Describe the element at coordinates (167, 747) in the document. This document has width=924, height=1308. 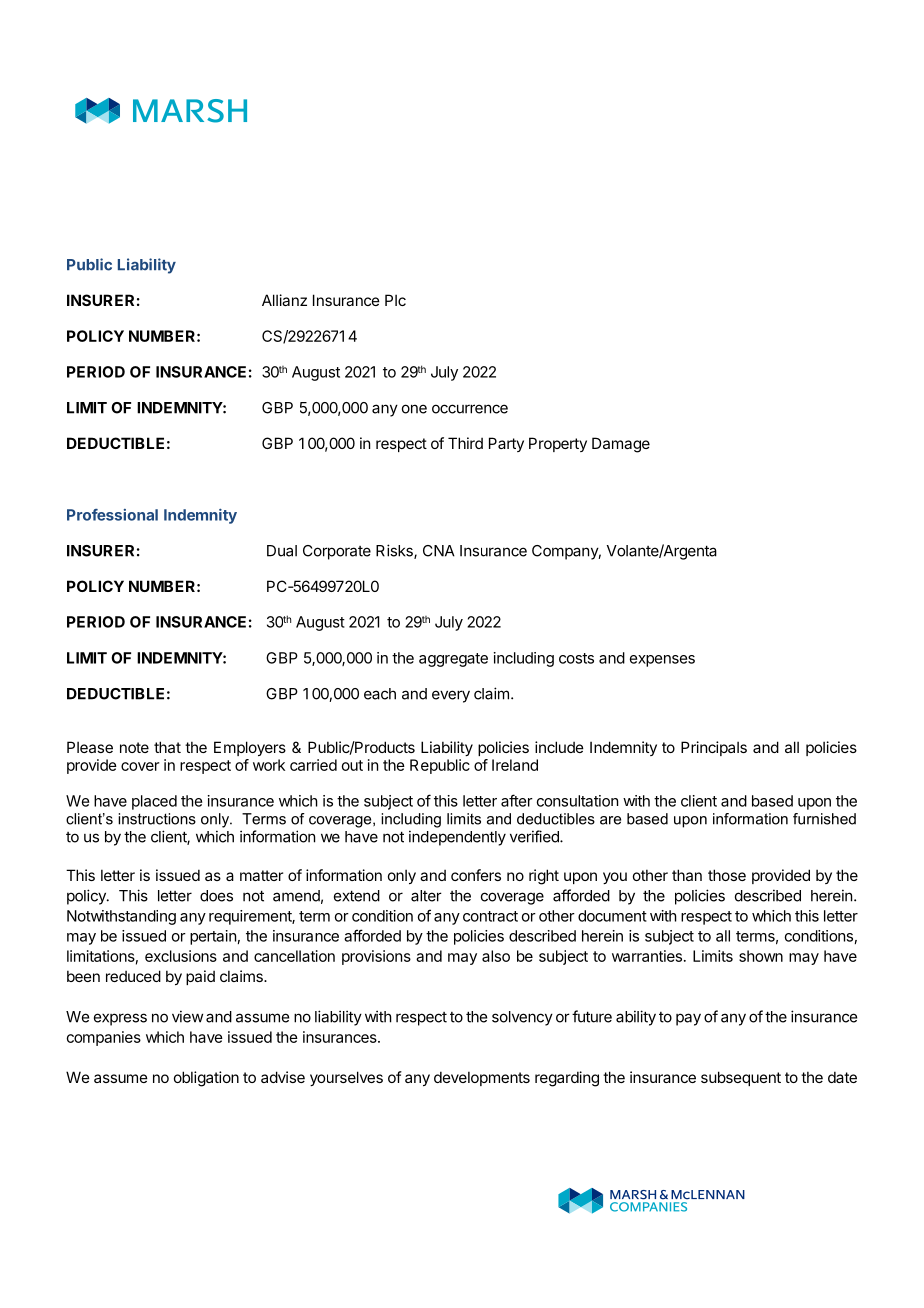
I see `that` at that location.
